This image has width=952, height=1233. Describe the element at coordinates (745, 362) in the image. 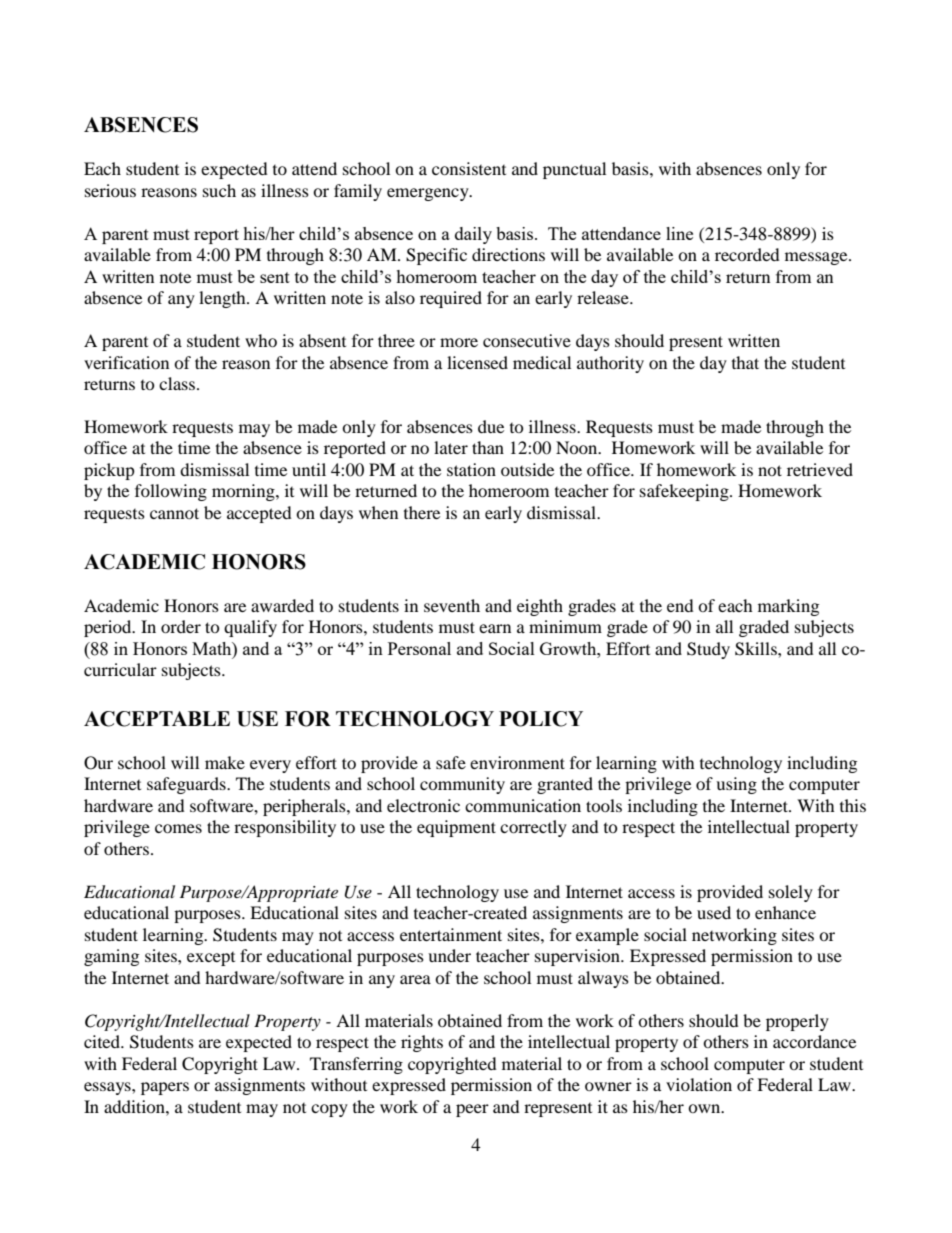

I see `that` at that location.
